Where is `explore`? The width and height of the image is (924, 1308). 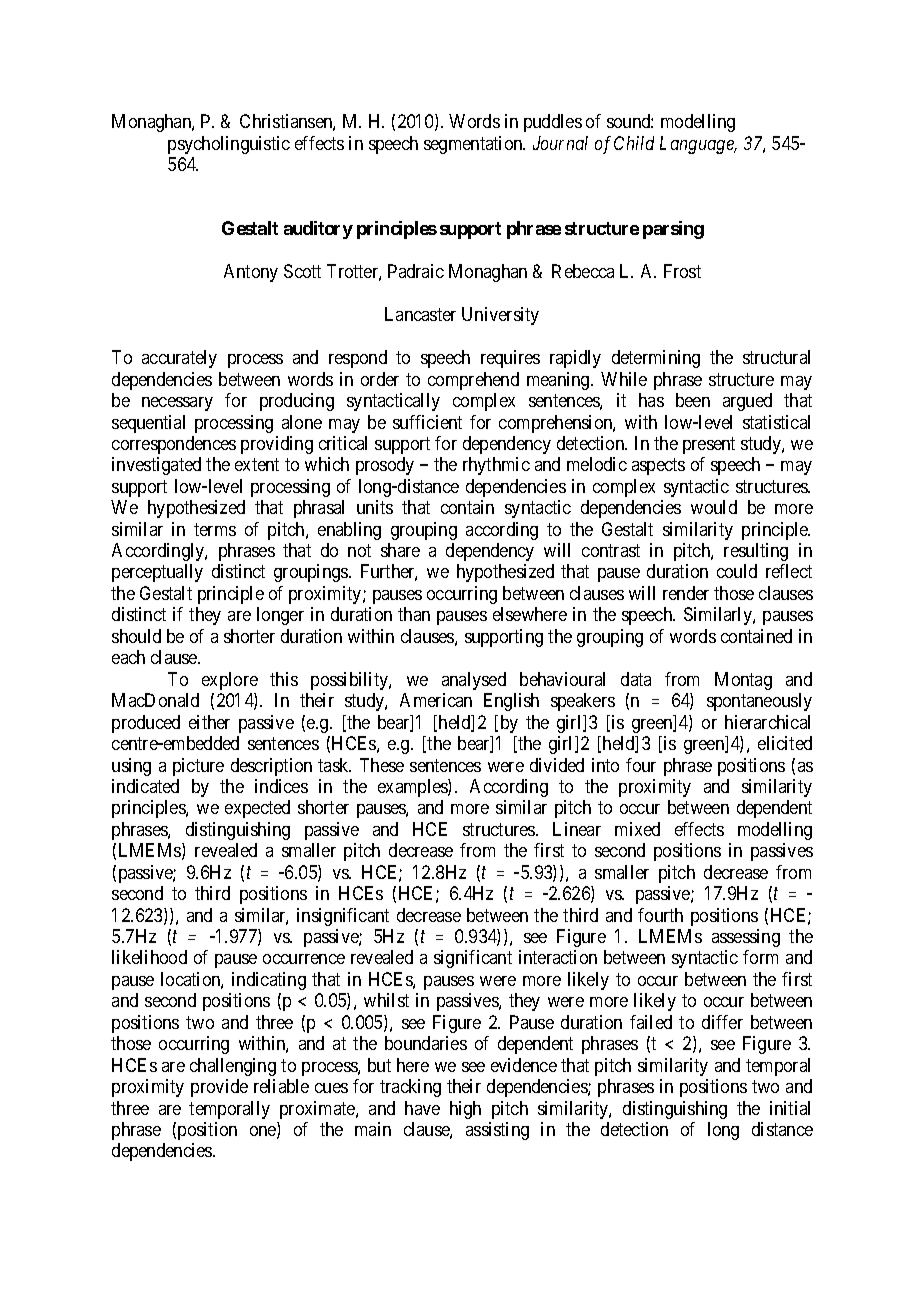
explore is located at coordinates (230, 681).
